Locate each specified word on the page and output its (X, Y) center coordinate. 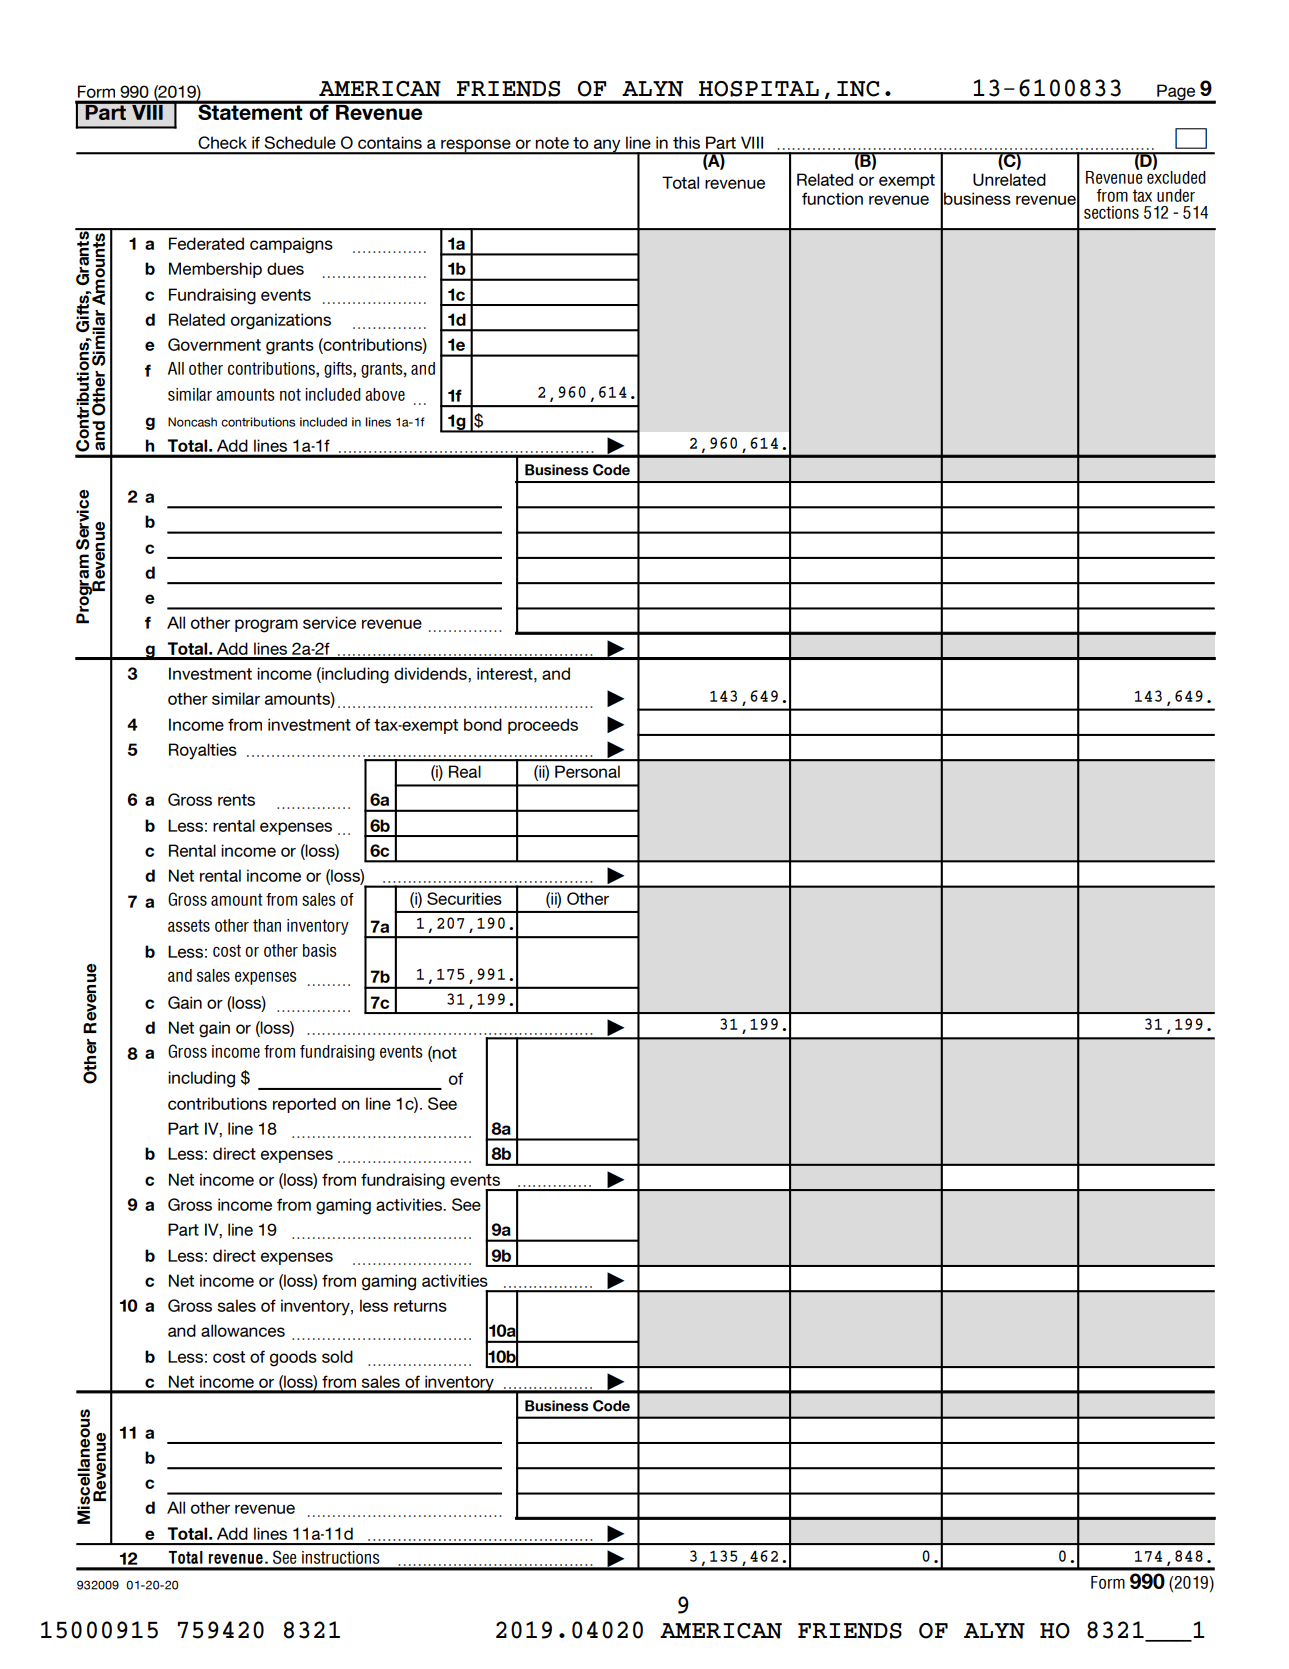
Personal (587, 771)
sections (1111, 212)
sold (337, 1356)
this (686, 142)
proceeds (543, 726)
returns (420, 1306)
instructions (341, 1557)
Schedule (300, 142)
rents (236, 800)
